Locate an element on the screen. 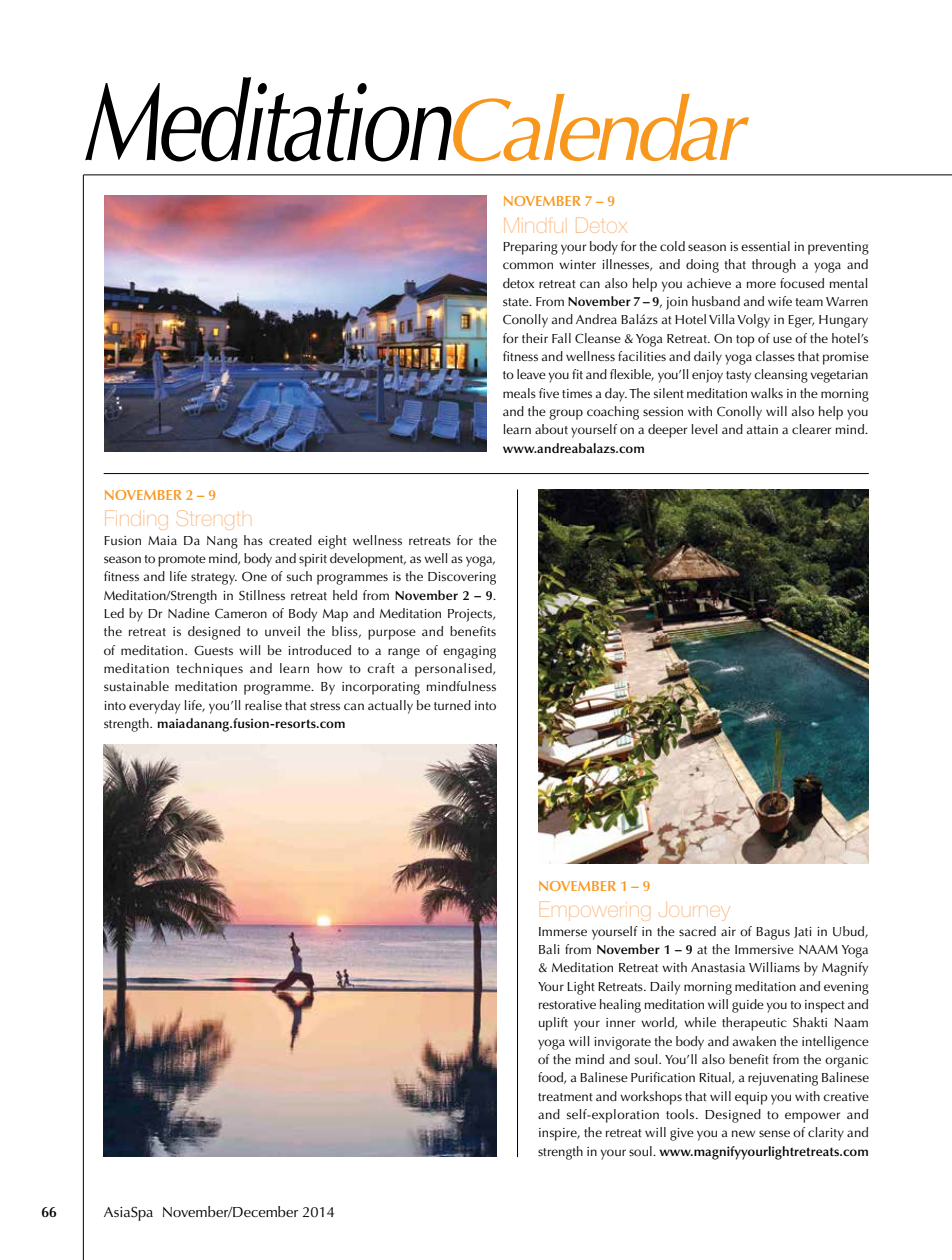 This screenshot has height=1260, width=952. through is located at coordinates (774, 266).
